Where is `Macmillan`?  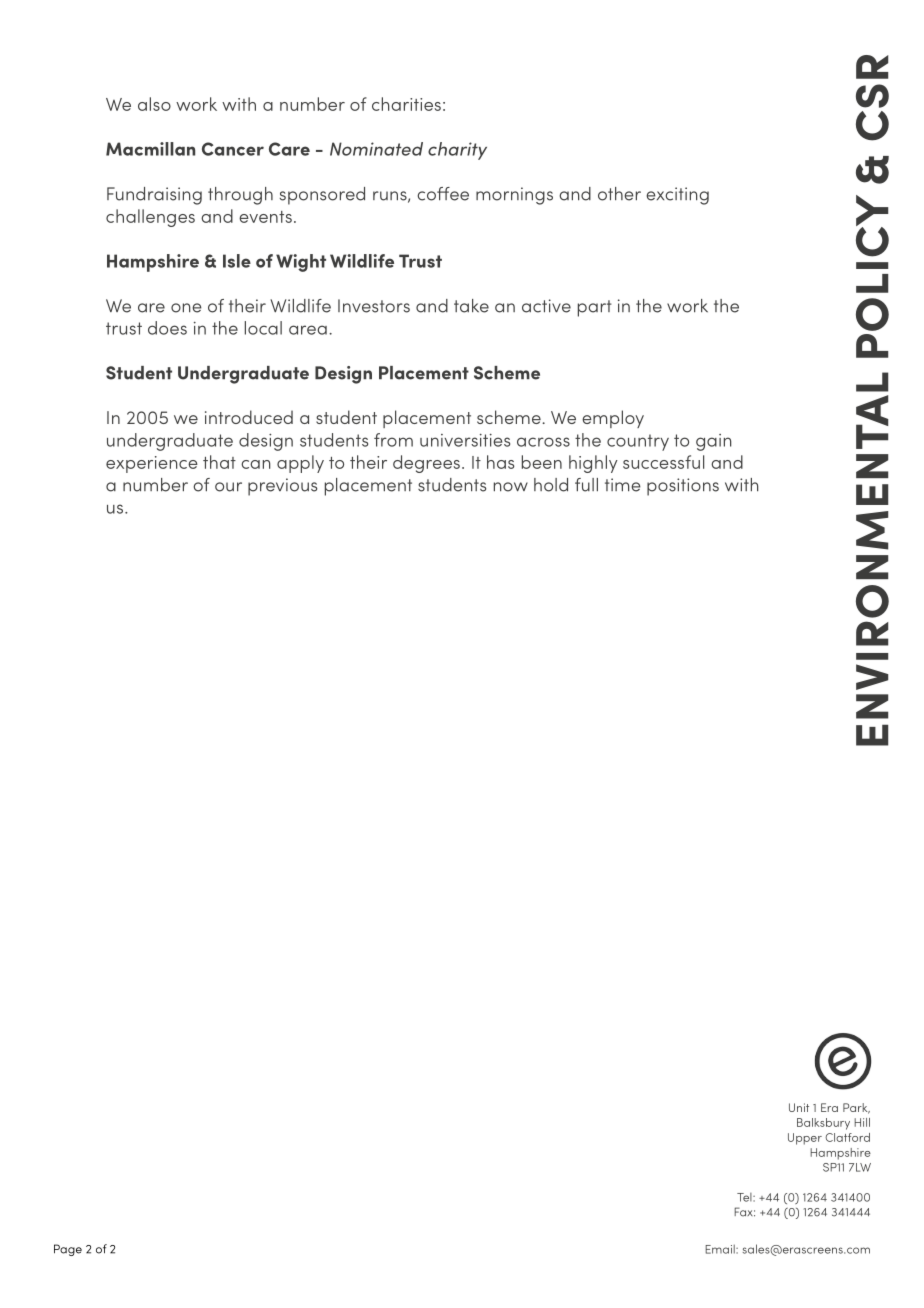
Macmillan is located at coordinates (150, 149).
